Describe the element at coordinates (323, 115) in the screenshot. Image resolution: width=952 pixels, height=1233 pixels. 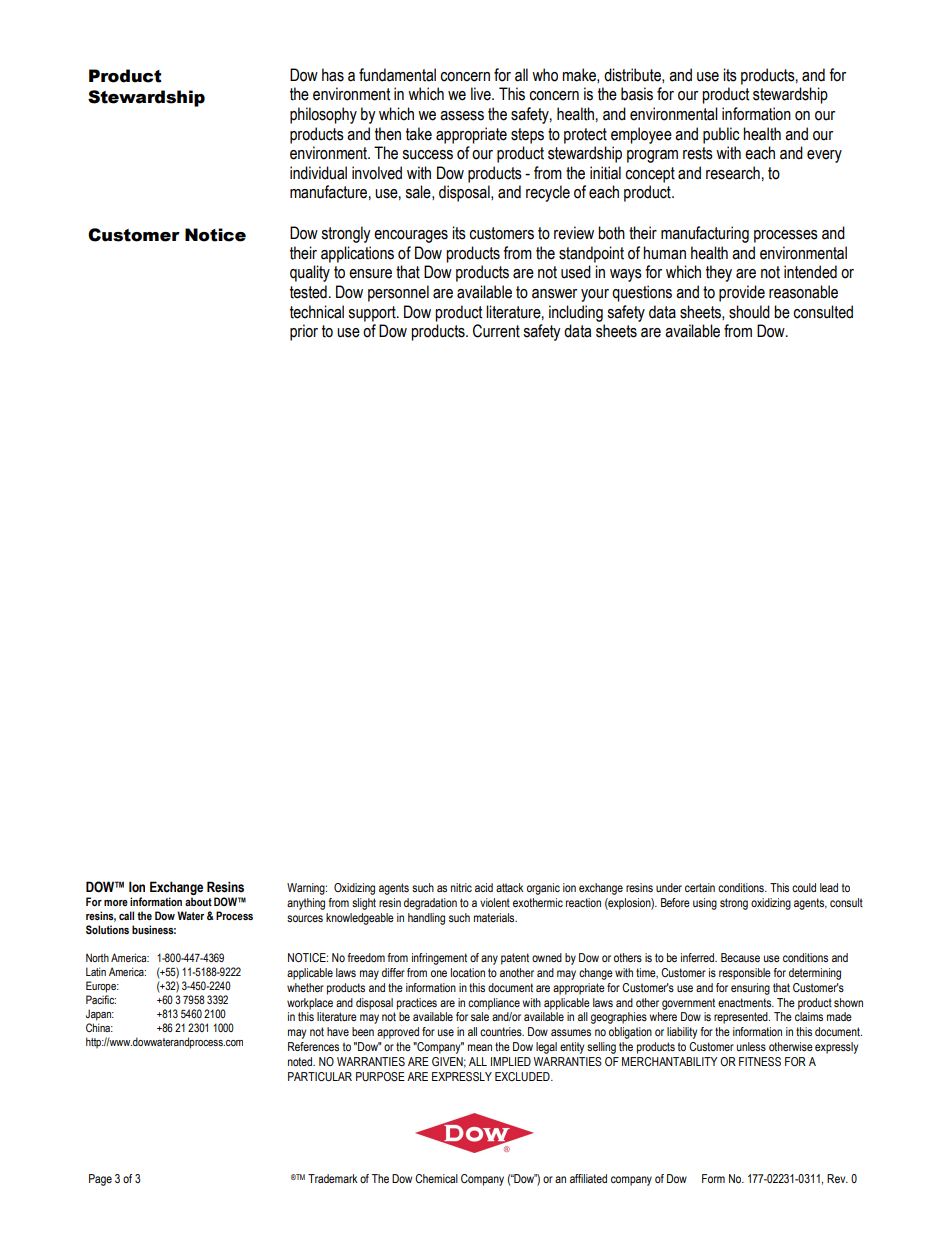
I see `philosophy` at that location.
